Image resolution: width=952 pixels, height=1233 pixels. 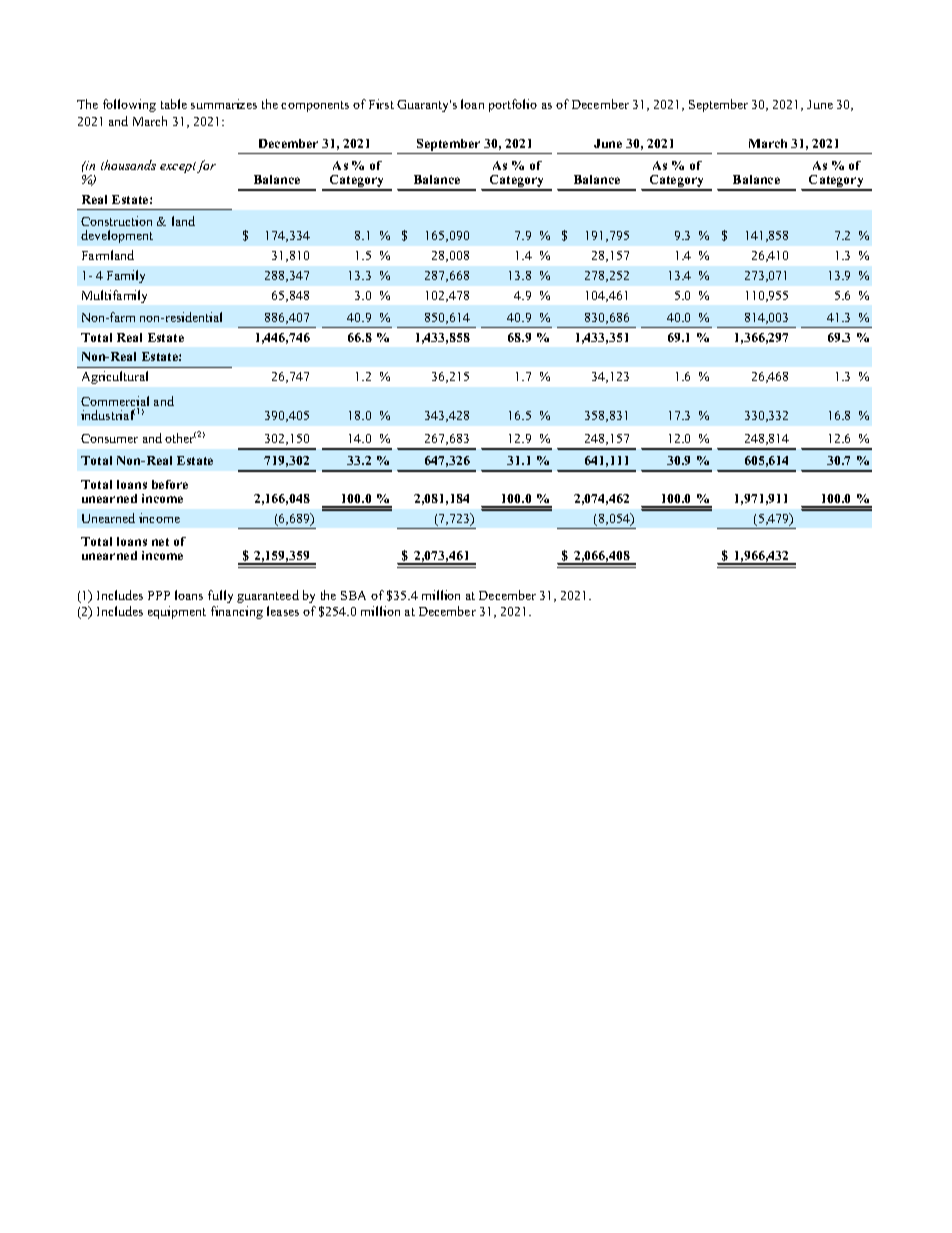 What do you see at coordinates (174, 104) in the screenshot?
I see `table` at bounding box center [174, 104].
